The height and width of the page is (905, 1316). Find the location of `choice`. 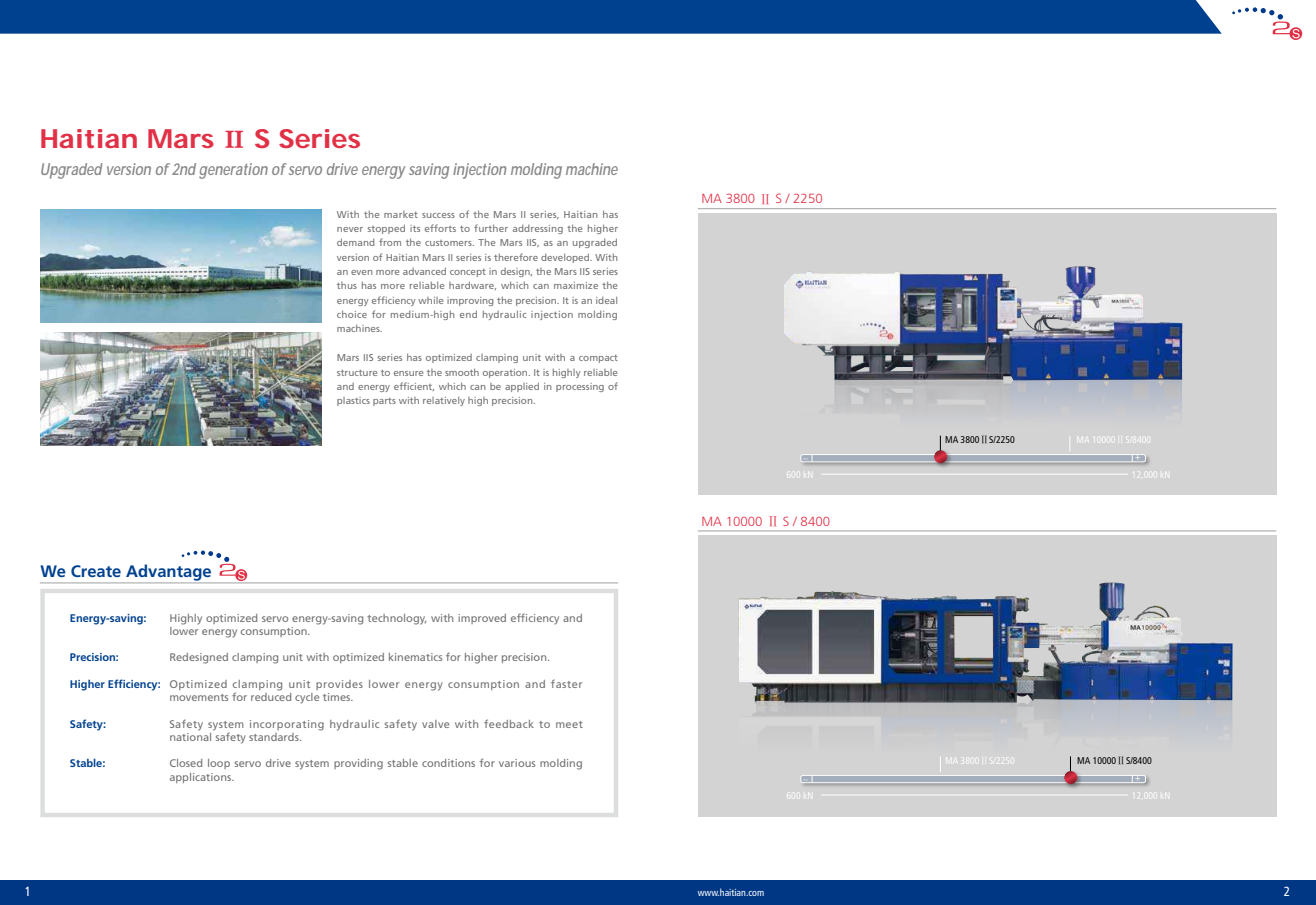

choice is located at coordinates (352, 314).
